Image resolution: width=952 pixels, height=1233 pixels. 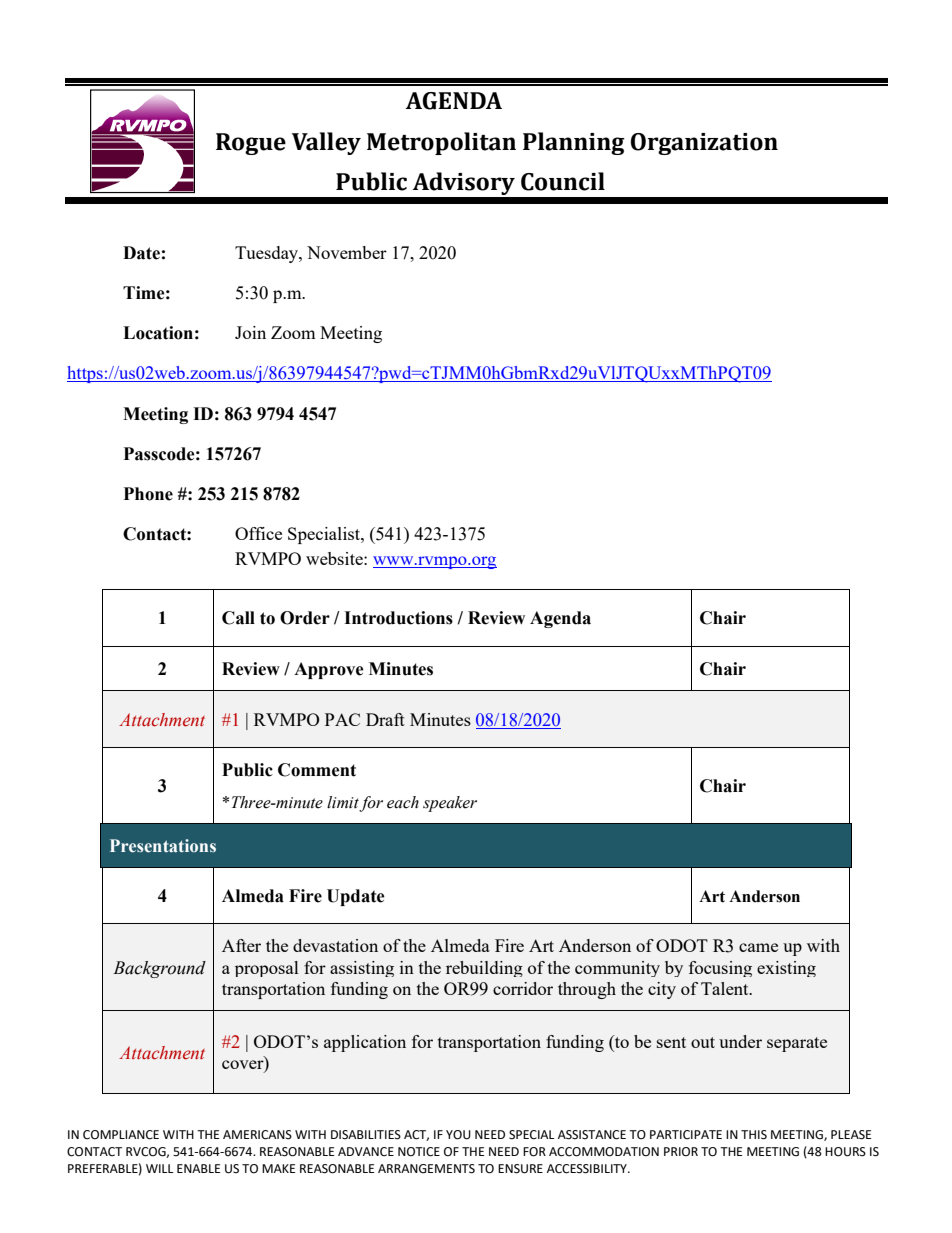 I want to click on came, so click(x=758, y=947).
